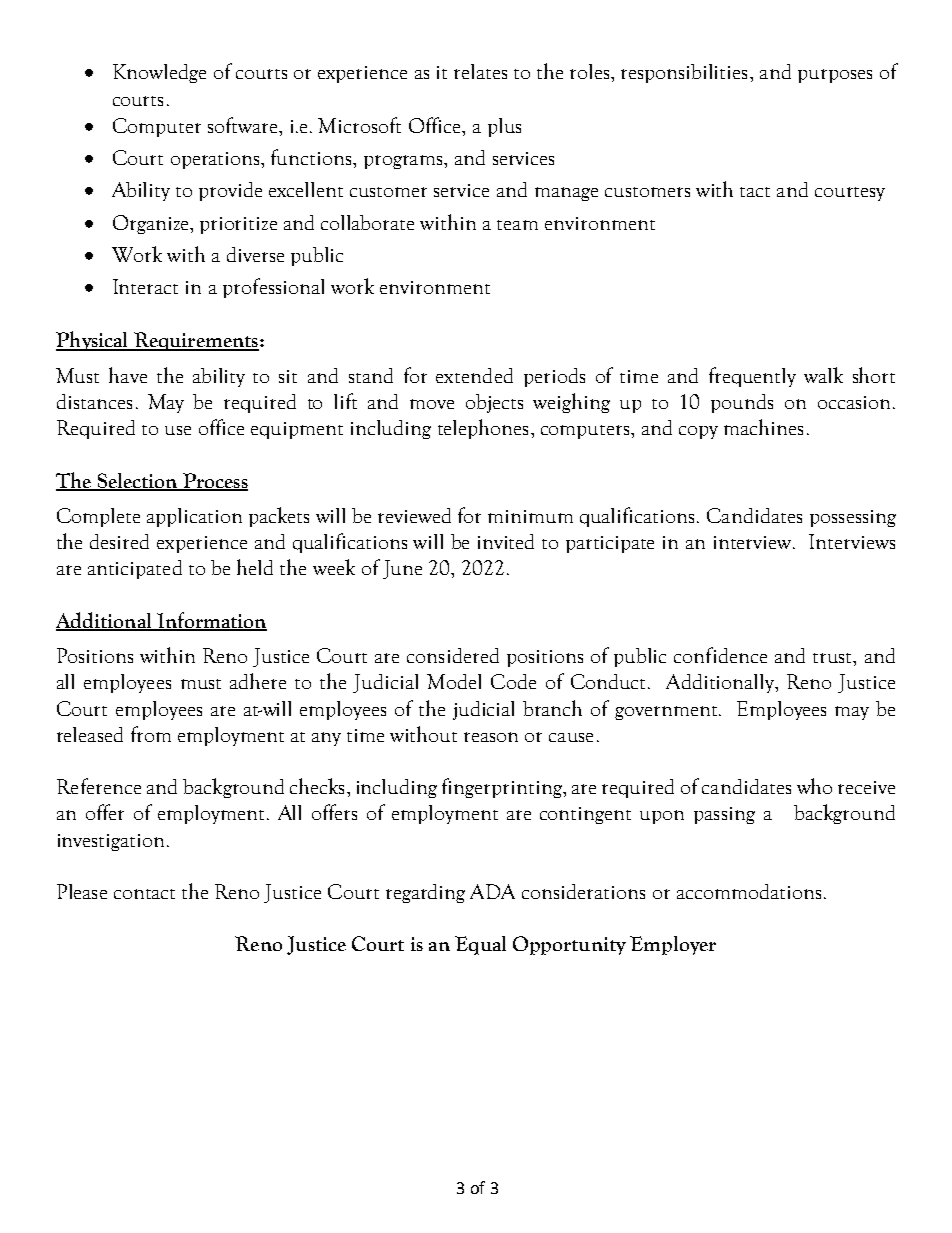  I want to click on considered, so click(453, 655).
